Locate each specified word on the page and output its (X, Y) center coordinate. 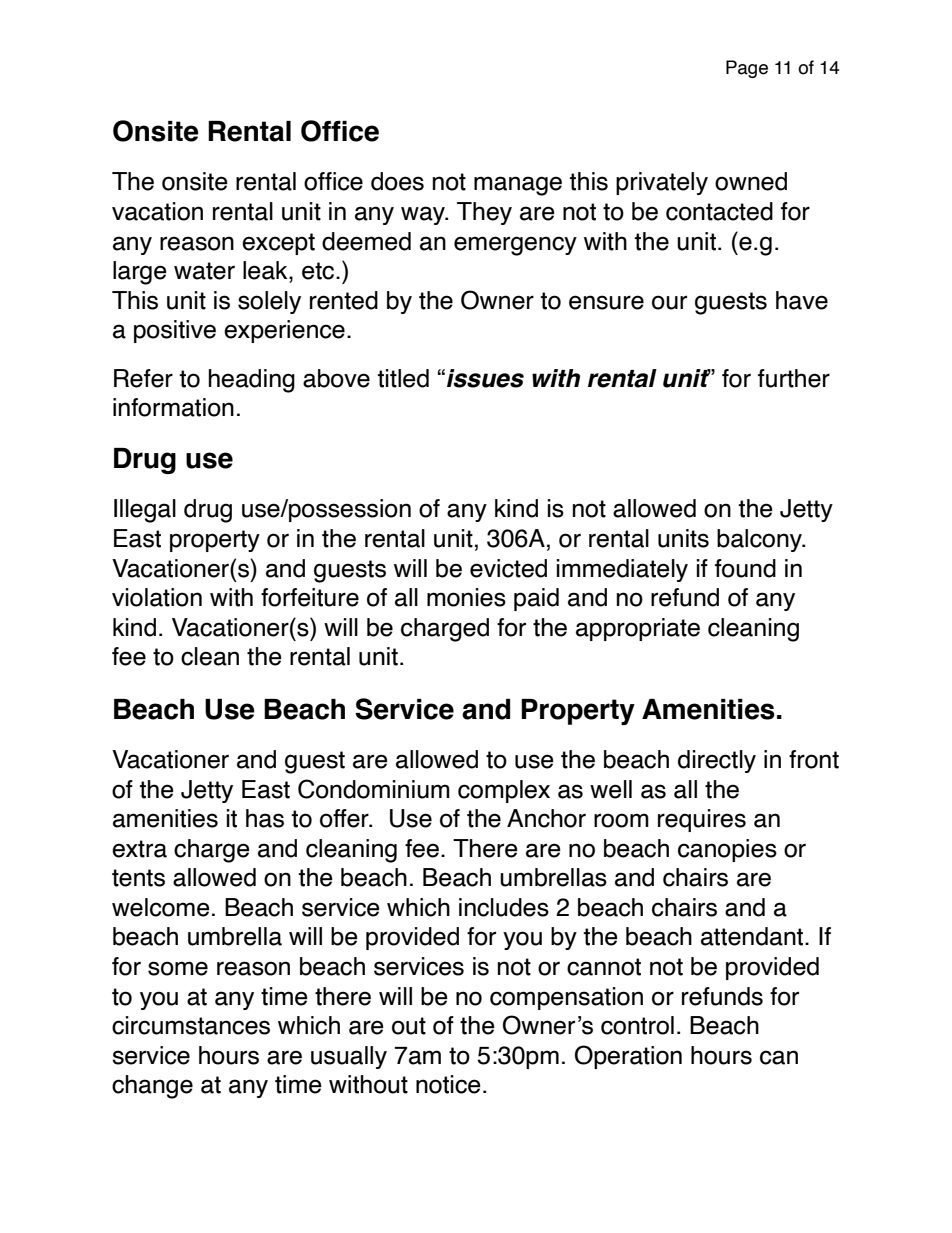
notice (448, 1084)
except (278, 244)
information (173, 407)
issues (485, 378)
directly (717, 761)
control (637, 1025)
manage (518, 186)
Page (747, 69)
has (265, 818)
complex (504, 791)
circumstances (191, 1025)
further (794, 378)
